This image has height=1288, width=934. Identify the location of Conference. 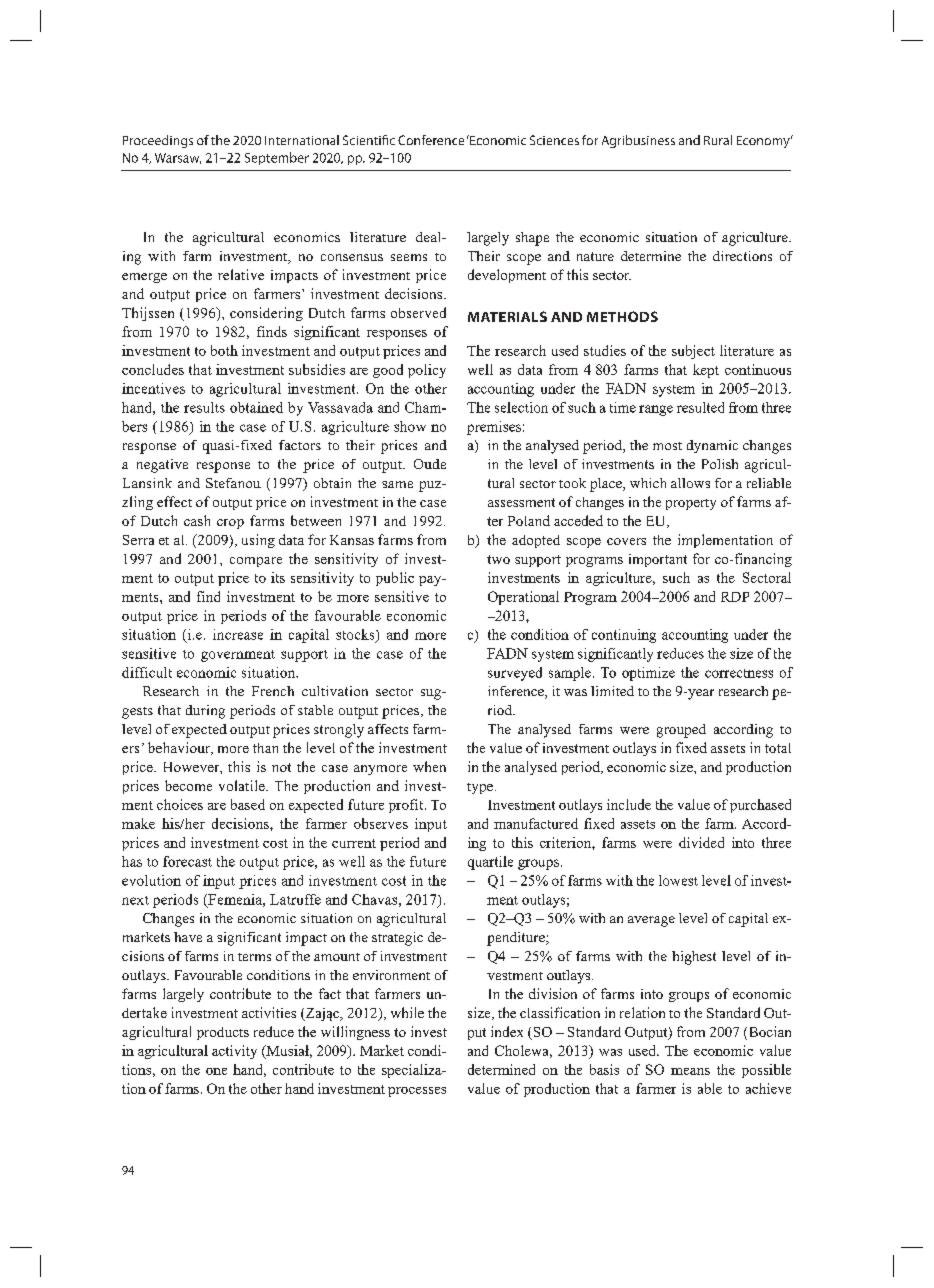
(431, 140).
